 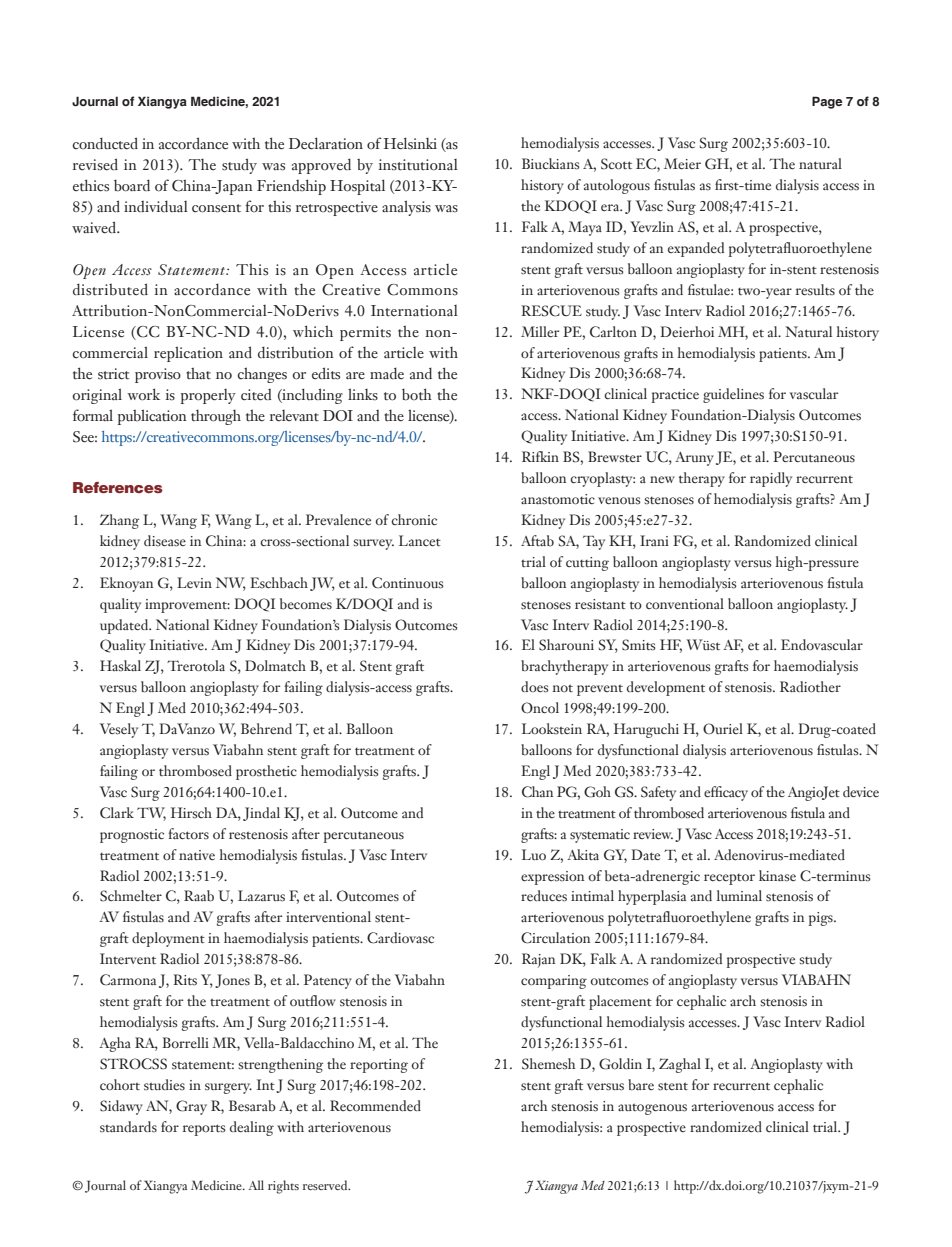 I want to click on bare, so click(x=641, y=1085).
